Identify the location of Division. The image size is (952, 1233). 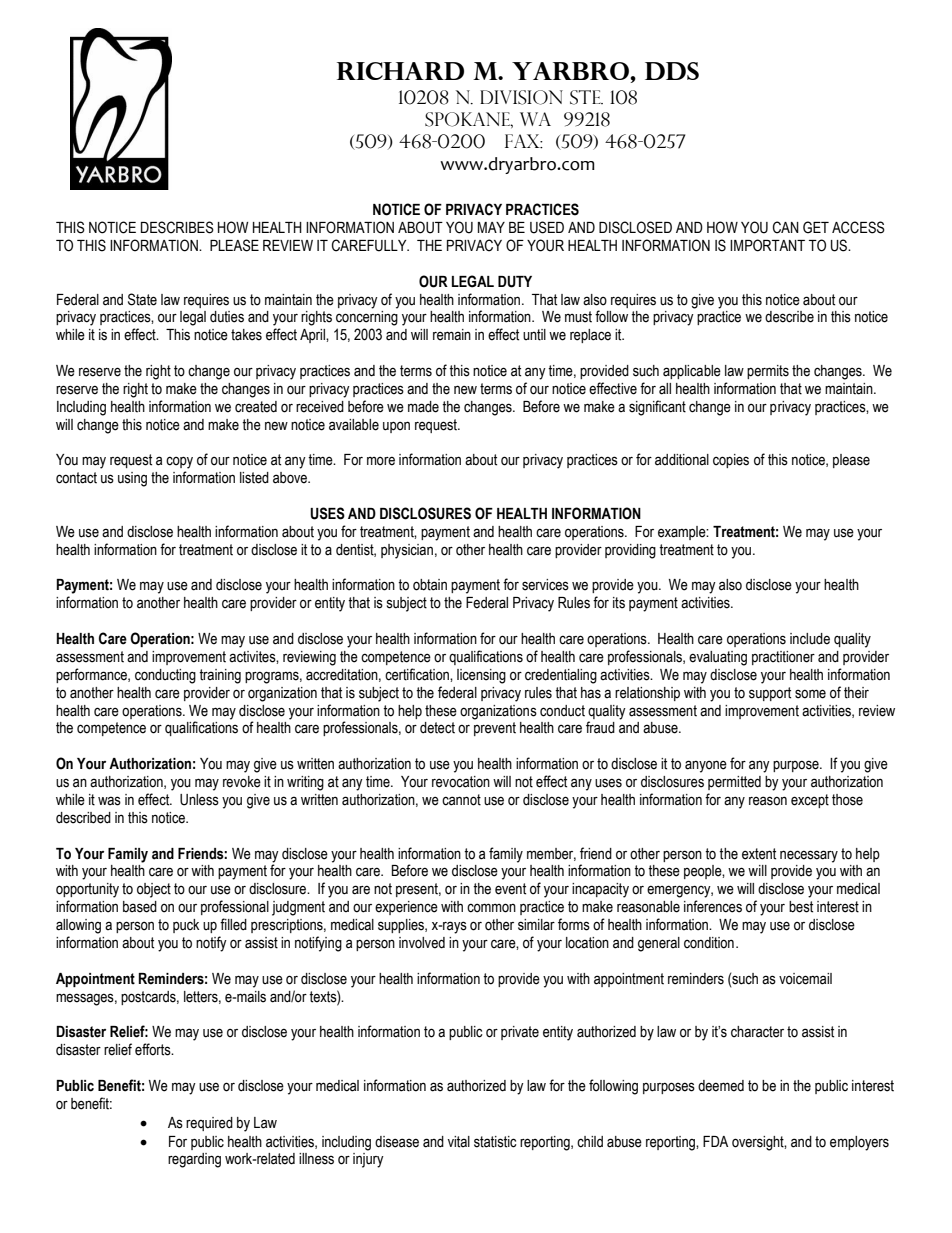
(521, 97).
